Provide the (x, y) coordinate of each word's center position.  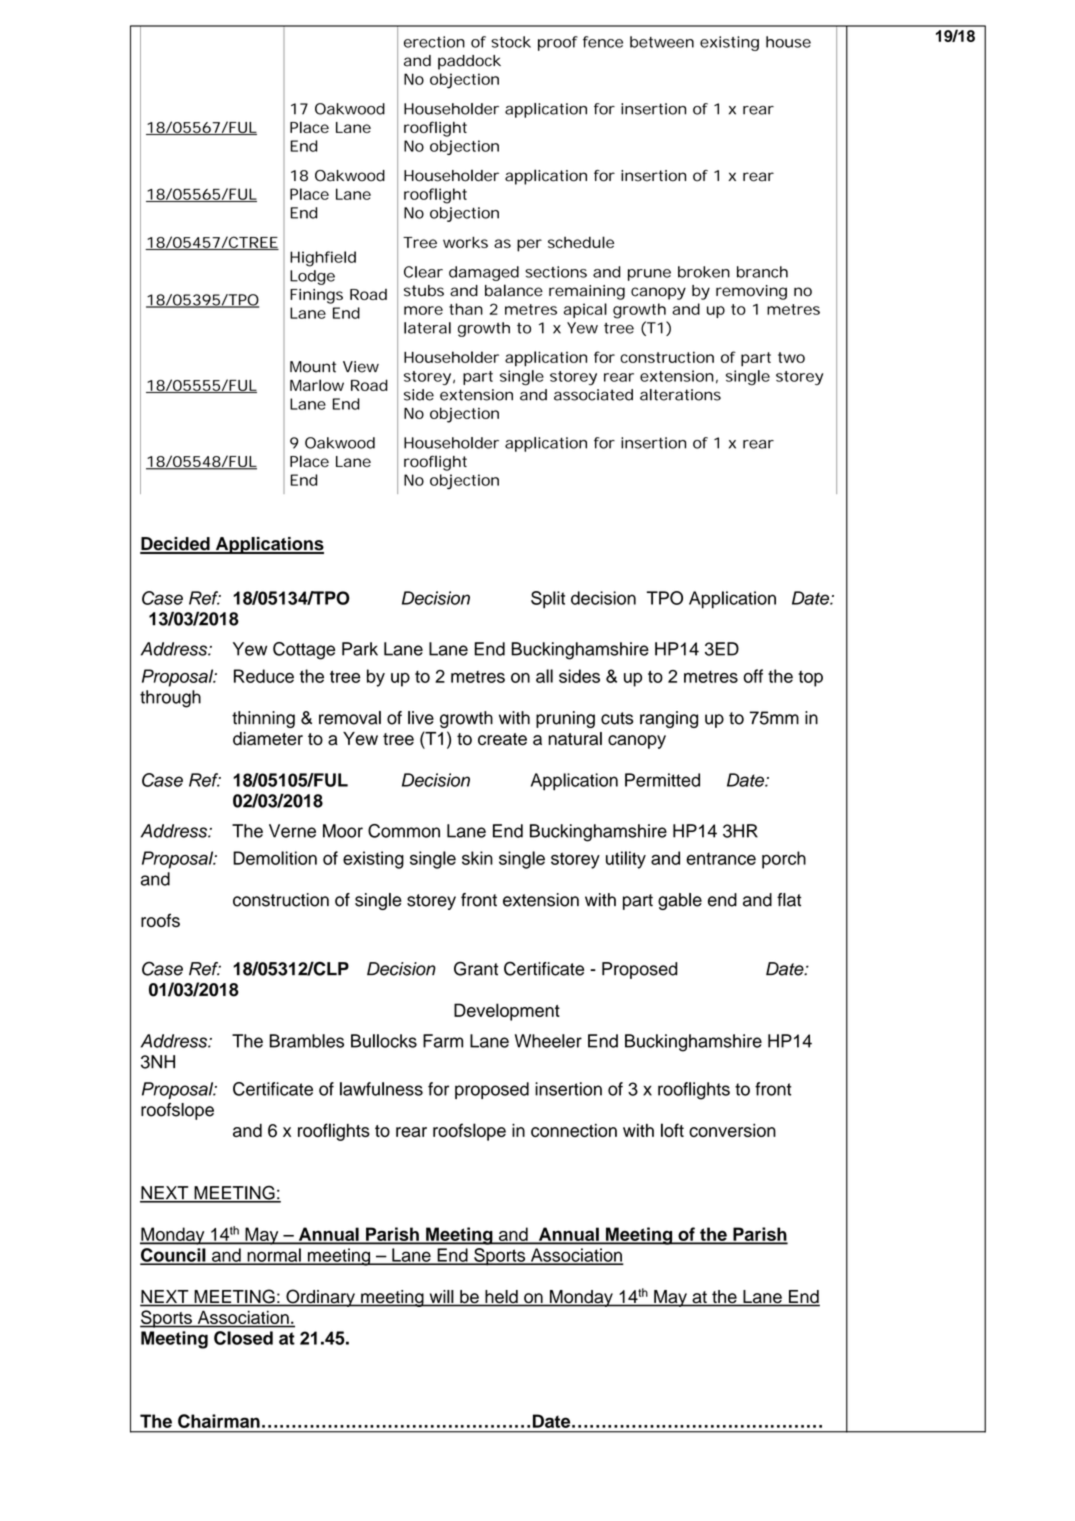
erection (434, 42)
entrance (721, 859)
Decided (176, 545)
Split (548, 600)
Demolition (275, 858)
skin (477, 858)
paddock (469, 62)
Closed (243, 1338)
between (662, 42)
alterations (680, 395)
